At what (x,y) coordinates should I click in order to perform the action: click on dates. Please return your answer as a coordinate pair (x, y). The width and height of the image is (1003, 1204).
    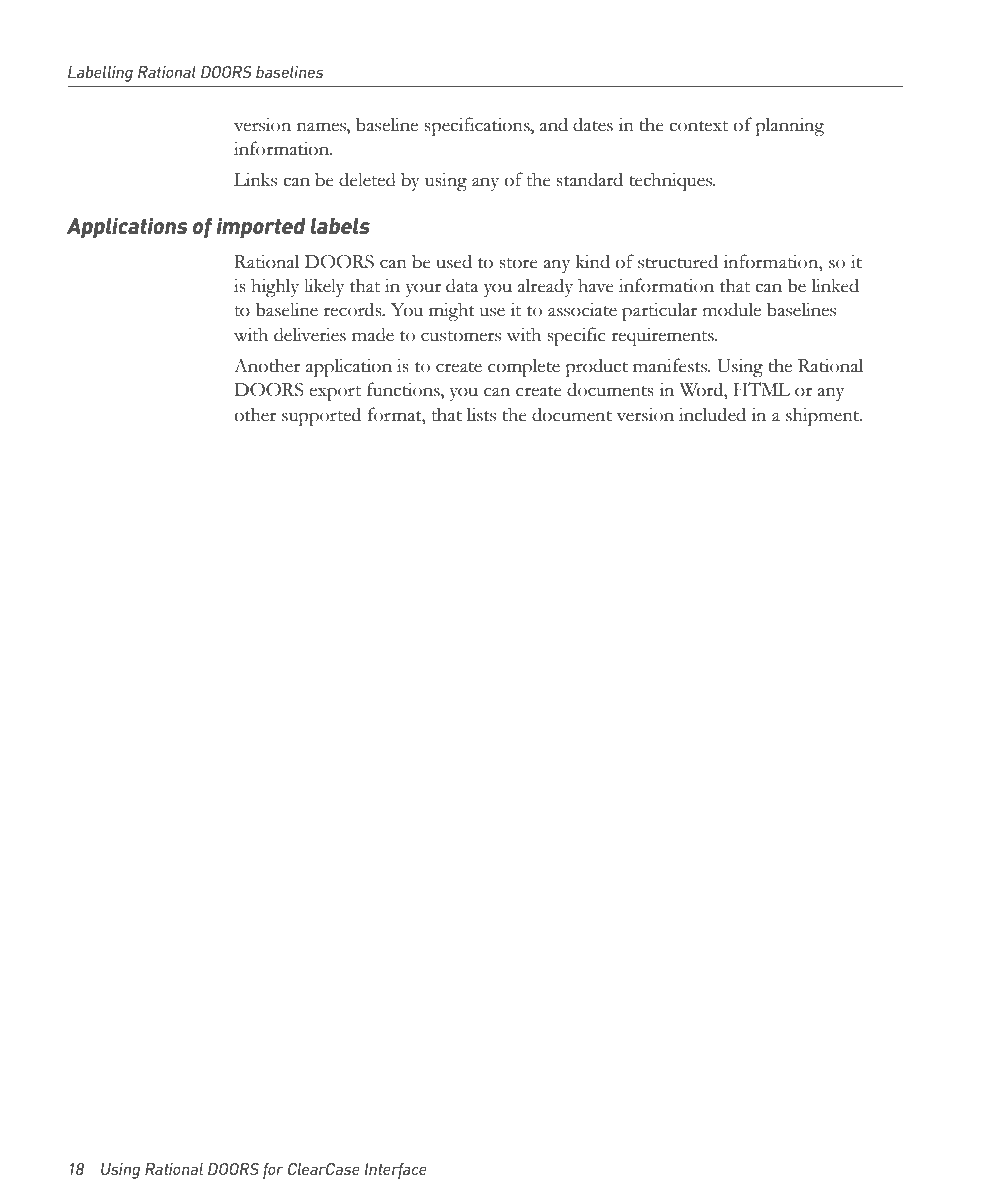
    Looking at the image, I should click on (593, 124).
